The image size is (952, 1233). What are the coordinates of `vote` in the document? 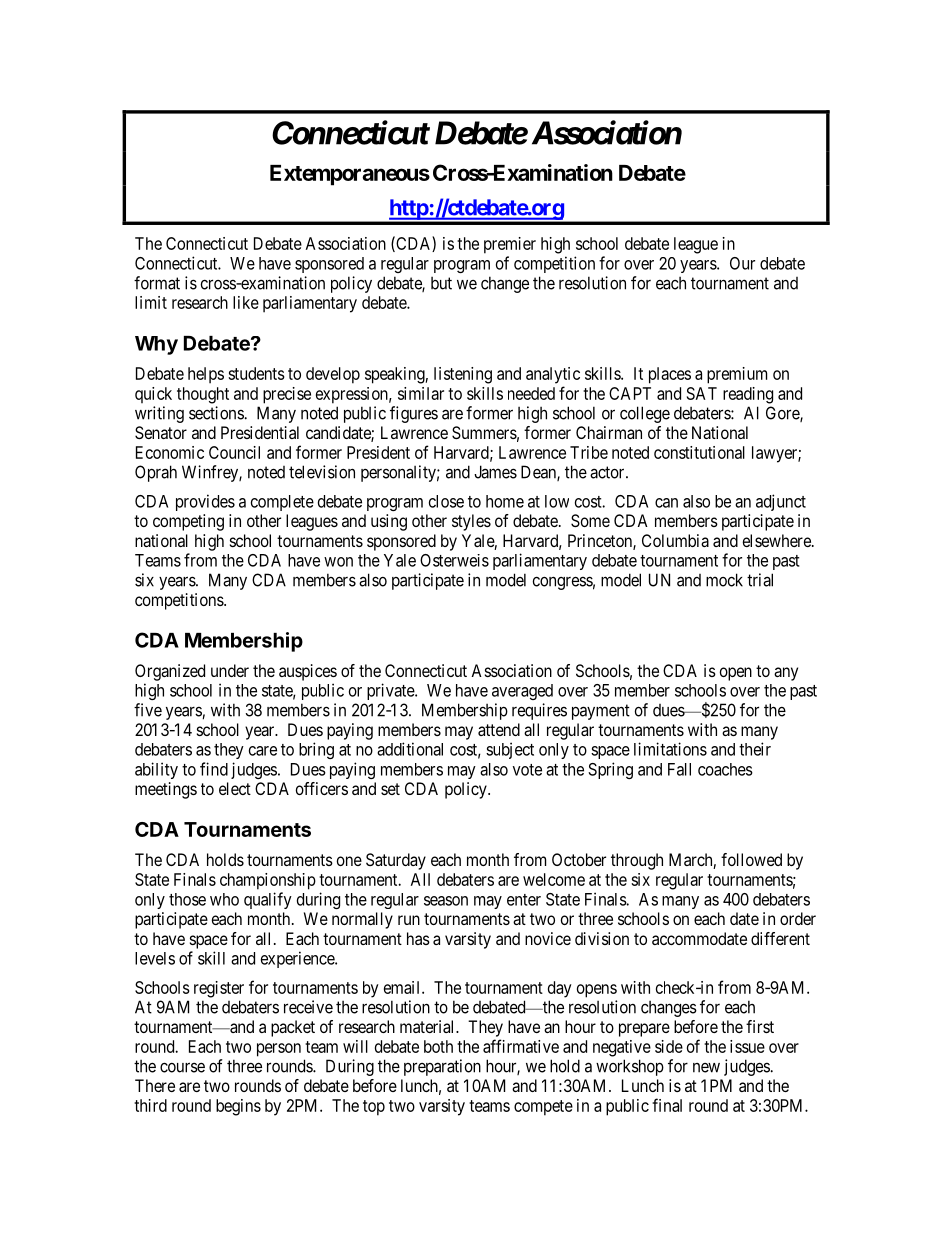 It's located at (527, 770).
